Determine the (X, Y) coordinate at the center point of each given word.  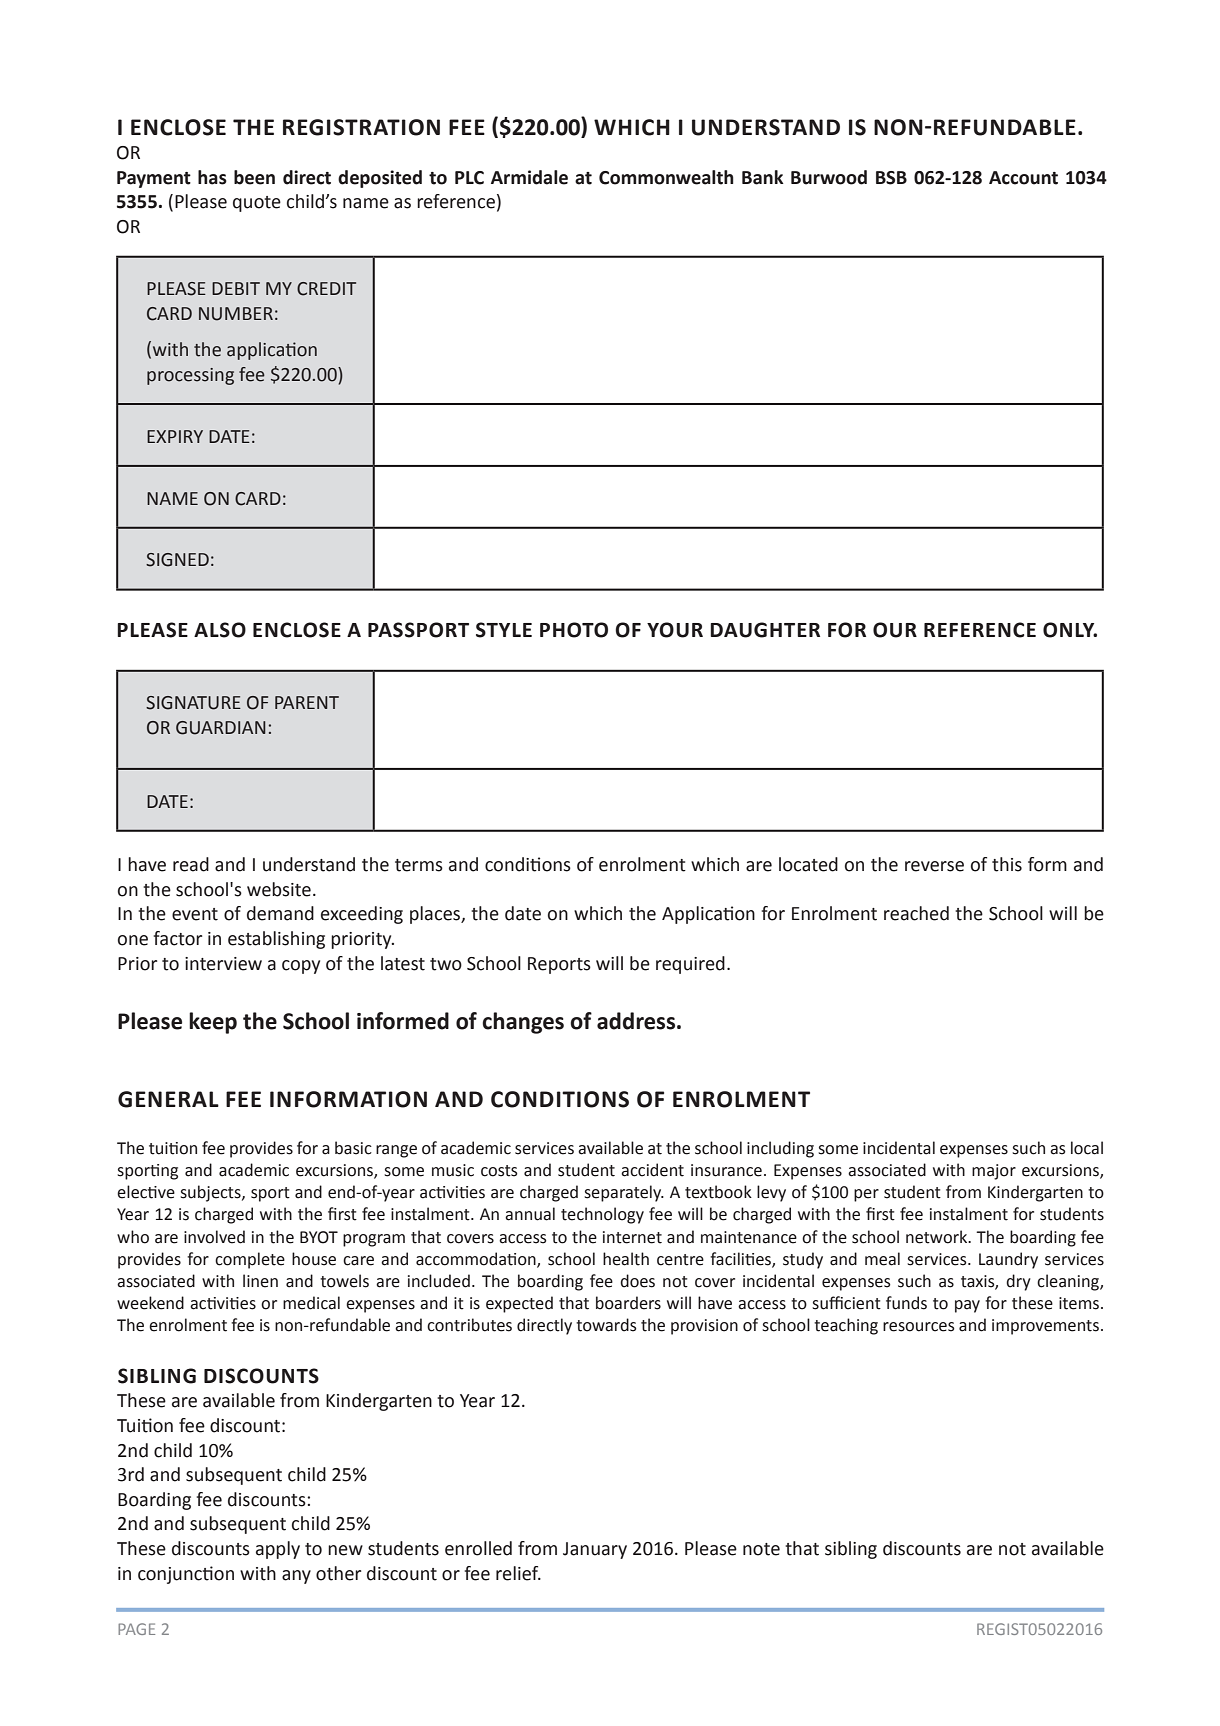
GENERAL (168, 1099)
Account (1023, 178)
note (761, 1549)
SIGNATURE (193, 703)
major (994, 1172)
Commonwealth (666, 177)
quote (257, 204)
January (595, 1550)
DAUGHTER (765, 630)
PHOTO (574, 630)
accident (652, 1170)
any (296, 1577)
